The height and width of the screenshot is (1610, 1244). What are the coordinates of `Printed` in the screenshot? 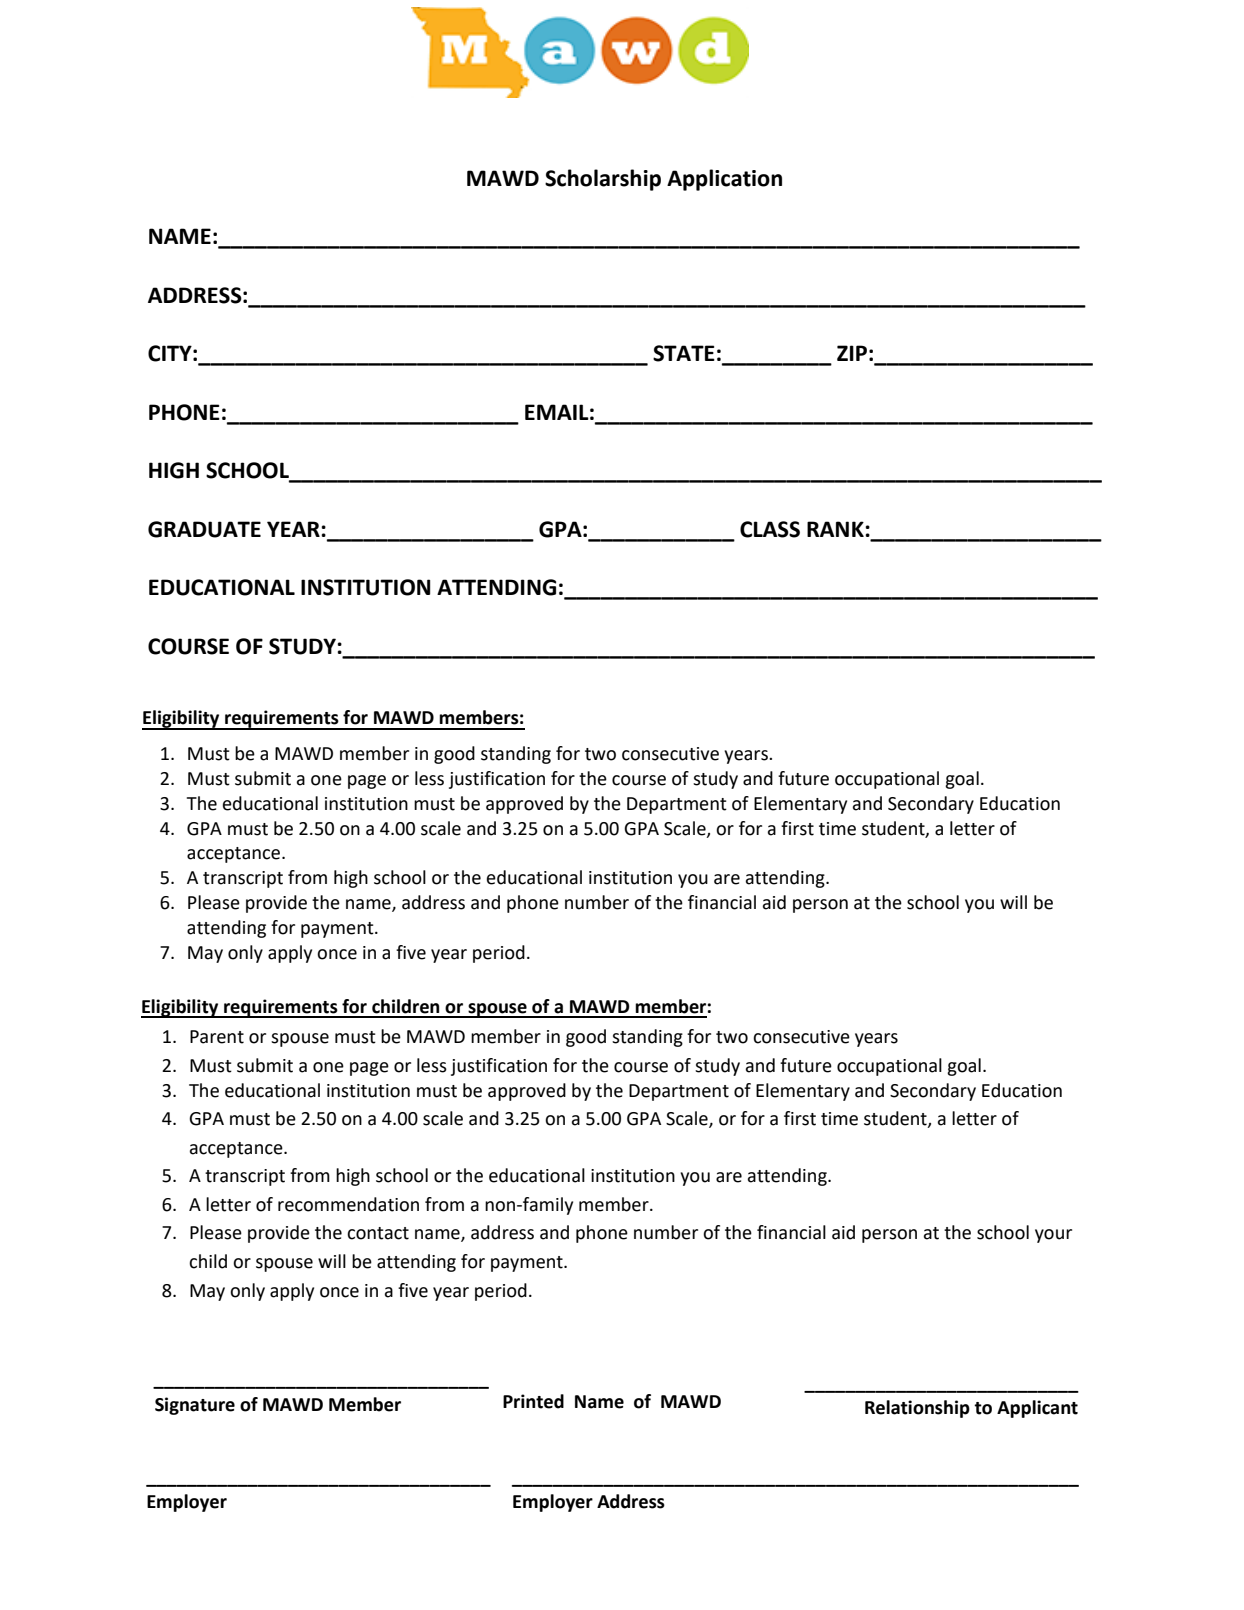 It's located at (533, 1401).
